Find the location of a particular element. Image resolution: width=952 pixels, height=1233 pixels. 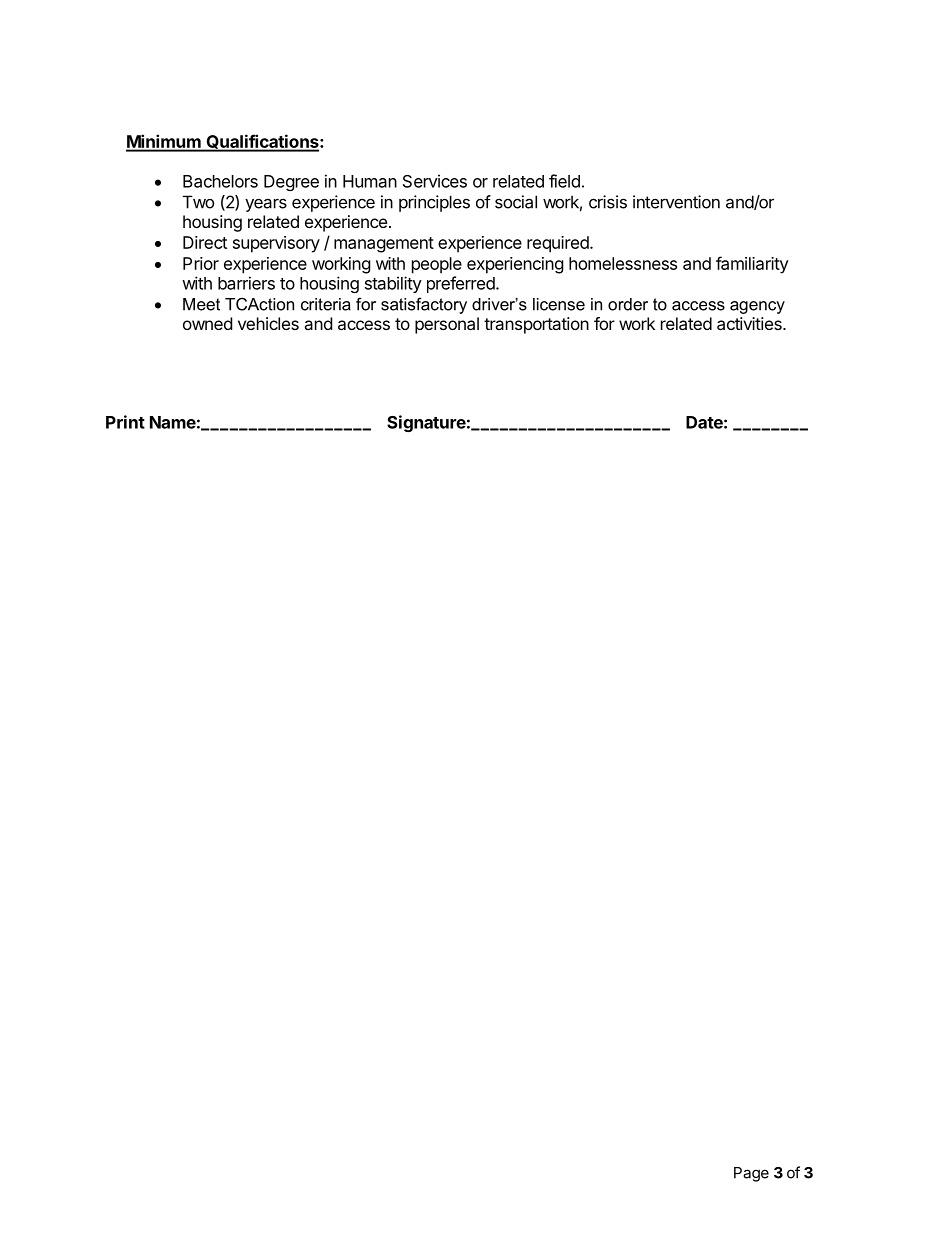

owned is located at coordinates (207, 323).
